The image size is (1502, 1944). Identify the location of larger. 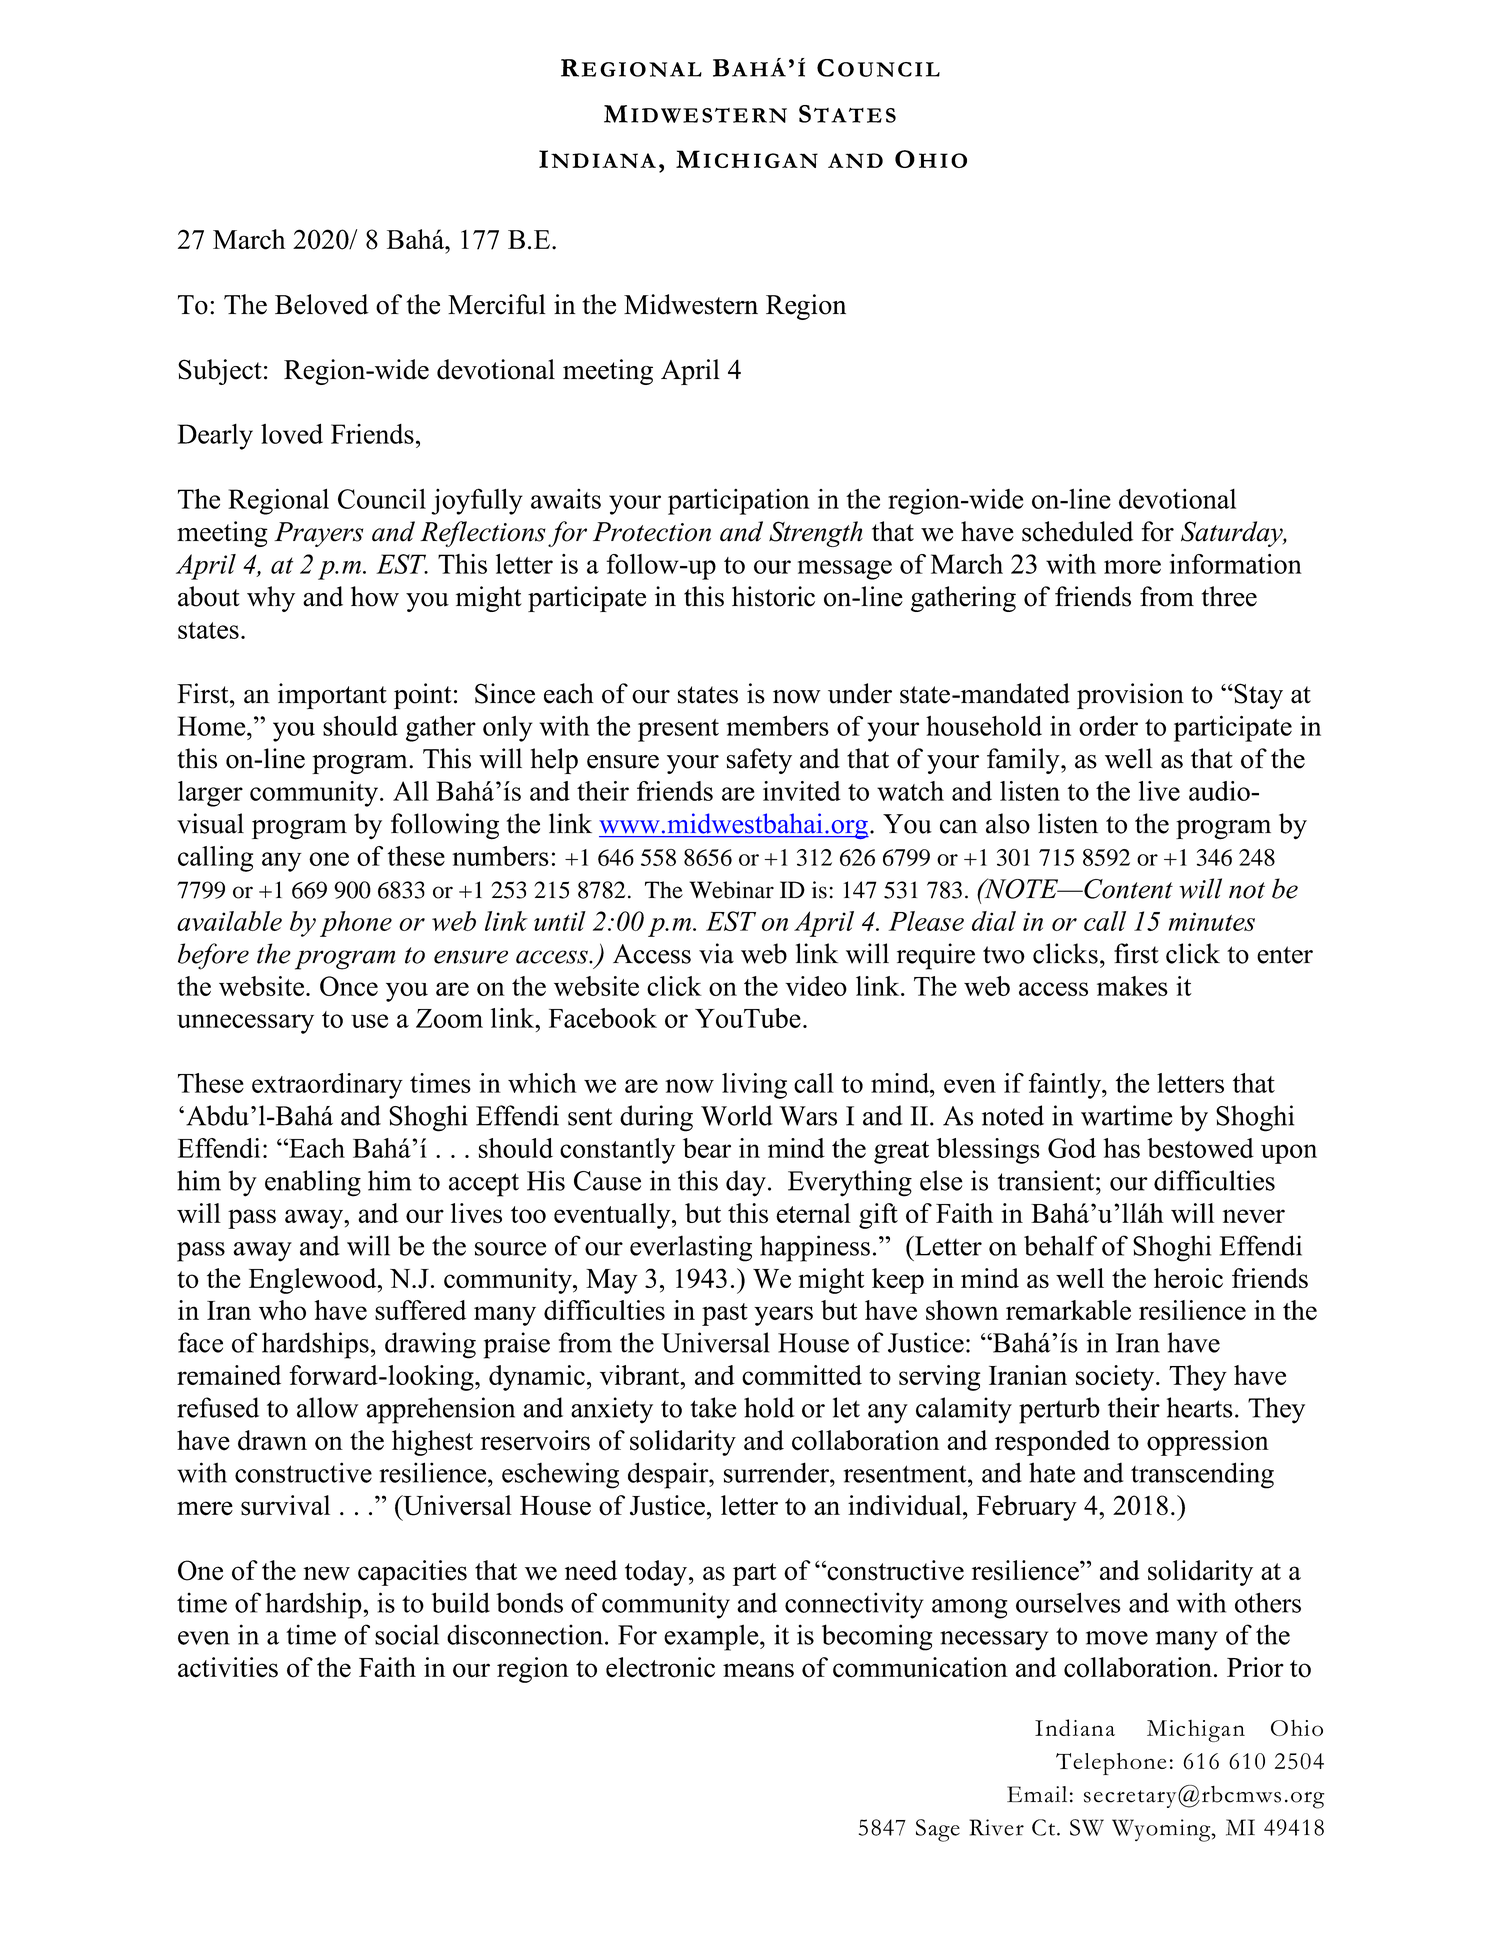
(210, 794).
